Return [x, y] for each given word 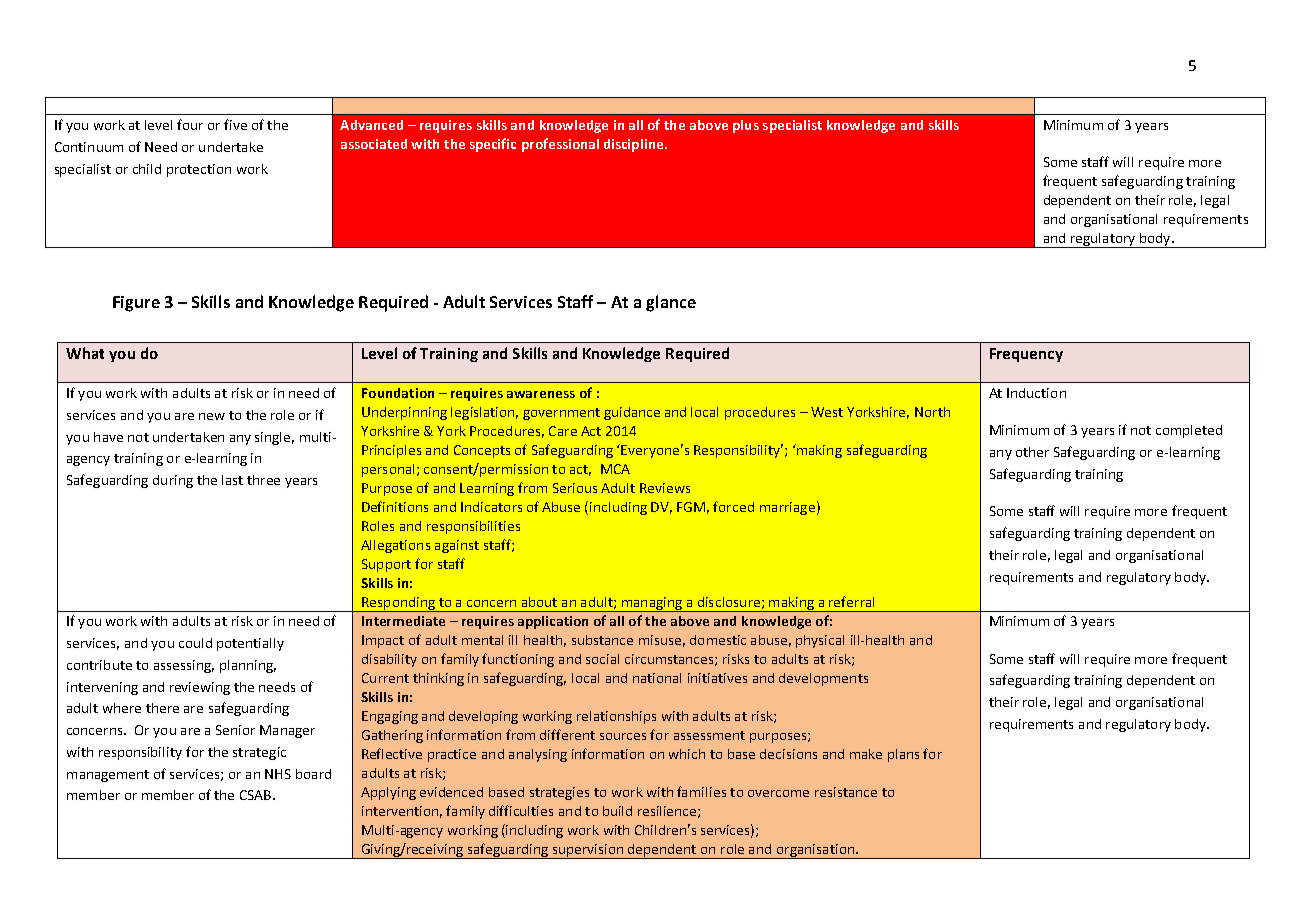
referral [851, 601]
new [212, 416]
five [235, 124]
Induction [1036, 393]
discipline [635, 145]
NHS [278, 774]
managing [651, 604]
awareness [541, 394]
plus [746, 126]
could [195, 643]
